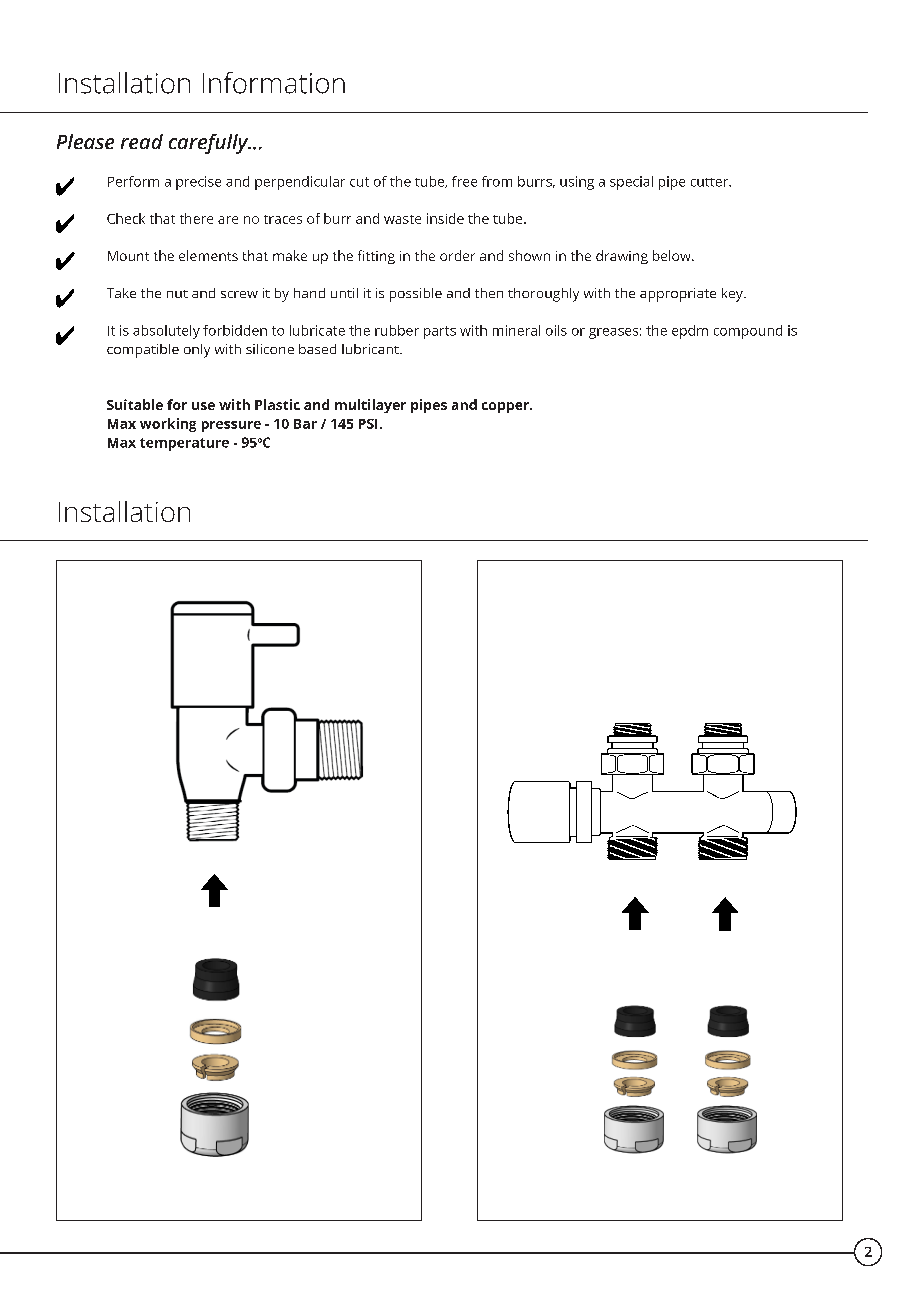  Describe the element at coordinates (673, 255) in the screenshot. I see `below` at that location.
